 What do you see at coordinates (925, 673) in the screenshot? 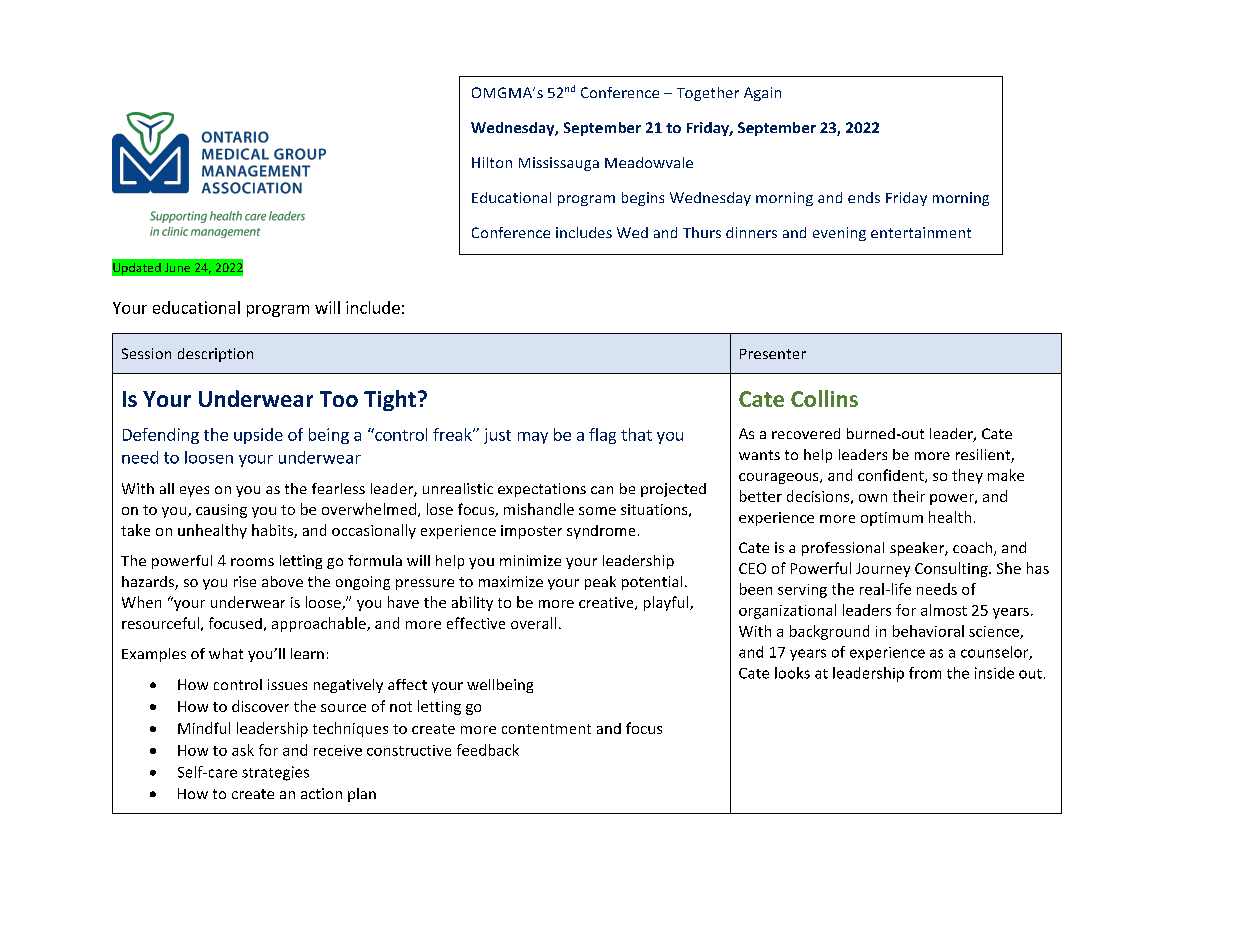
I see `from` at bounding box center [925, 673].
